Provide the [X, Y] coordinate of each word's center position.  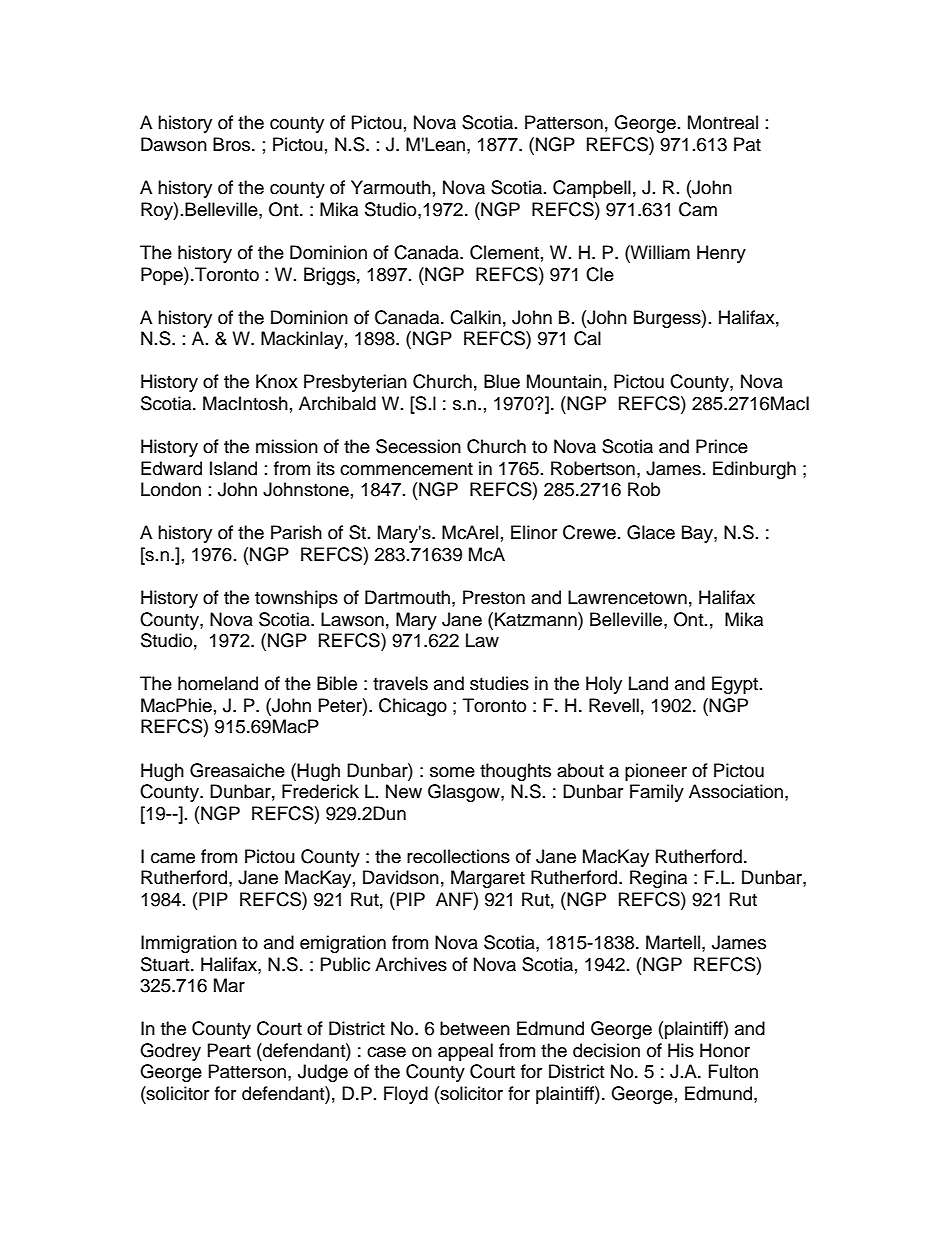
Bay [698, 534]
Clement [504, 252]
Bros [233, 144]
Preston [494, 597]
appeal [465, 1052]
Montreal [723, 122]
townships [296, 599]
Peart [229, 1050]
